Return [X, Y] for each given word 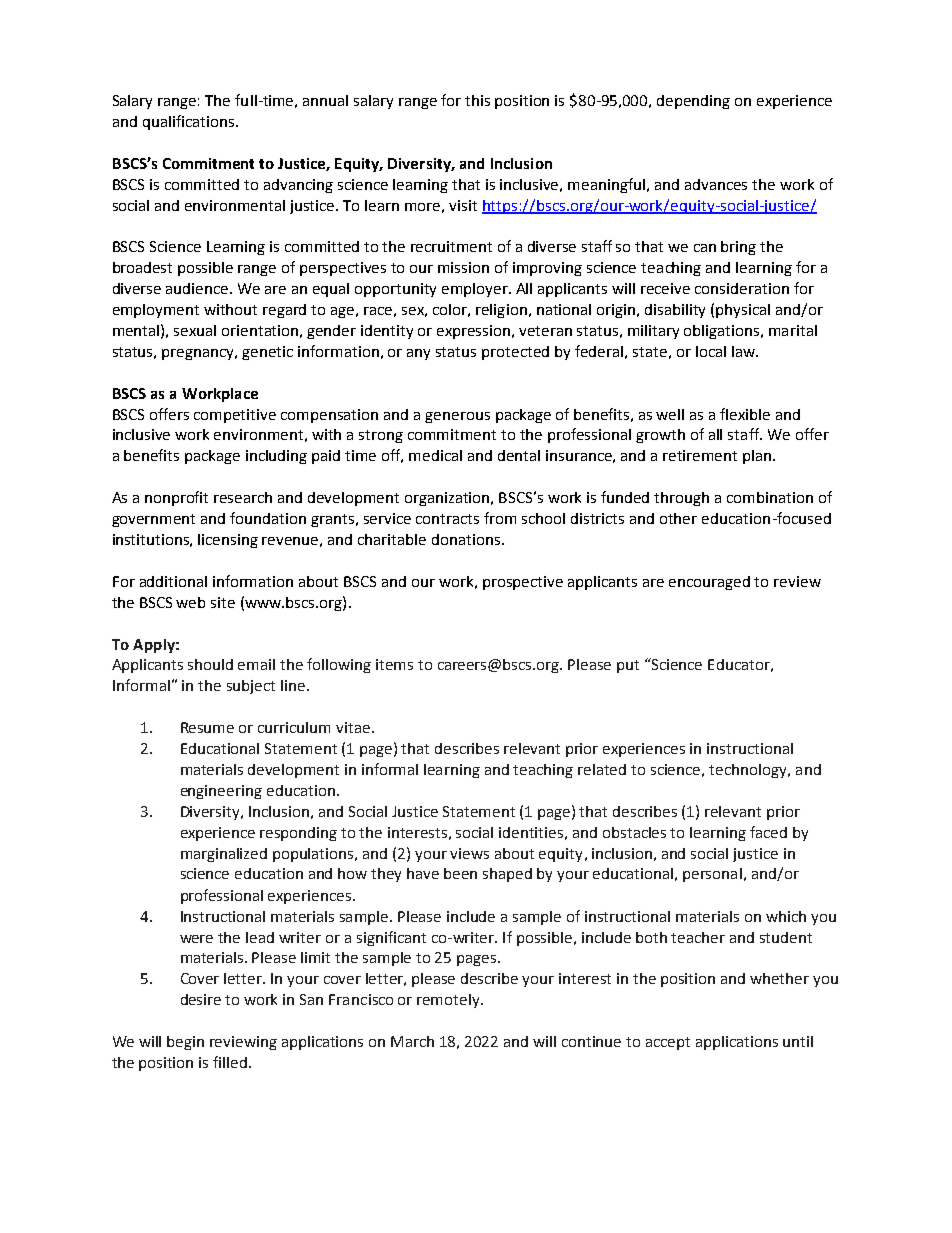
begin [185, 1043]
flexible [745, 414]
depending [693, 102]
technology [749, 771]
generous [457, 417]
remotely [449, 1001]
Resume [207, 727]
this [477, 100]
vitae [353, 727]
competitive [235, 416]
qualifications [188, 122]
